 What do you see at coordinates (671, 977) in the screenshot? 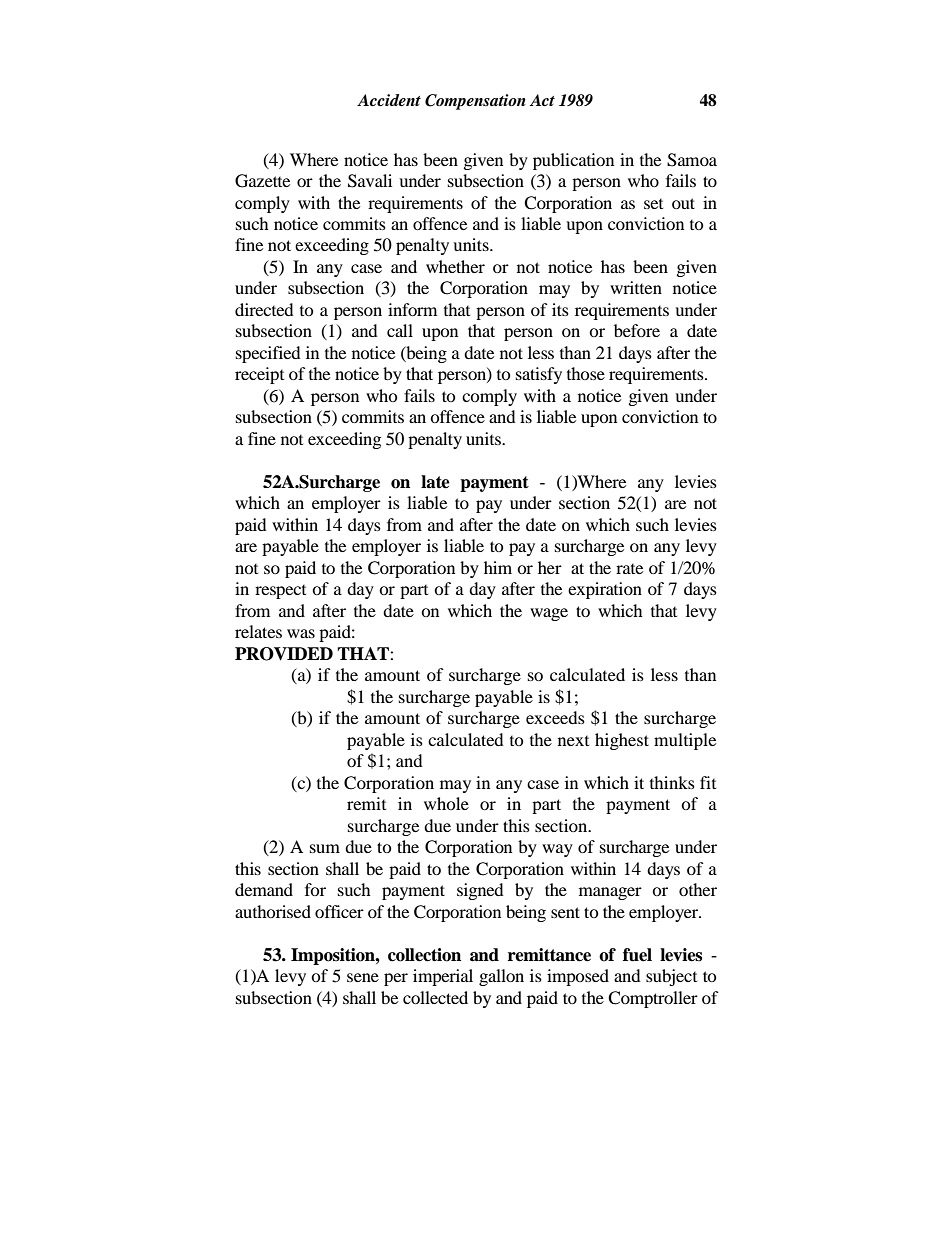
I see `subject` at bounding box center [671, 977].
